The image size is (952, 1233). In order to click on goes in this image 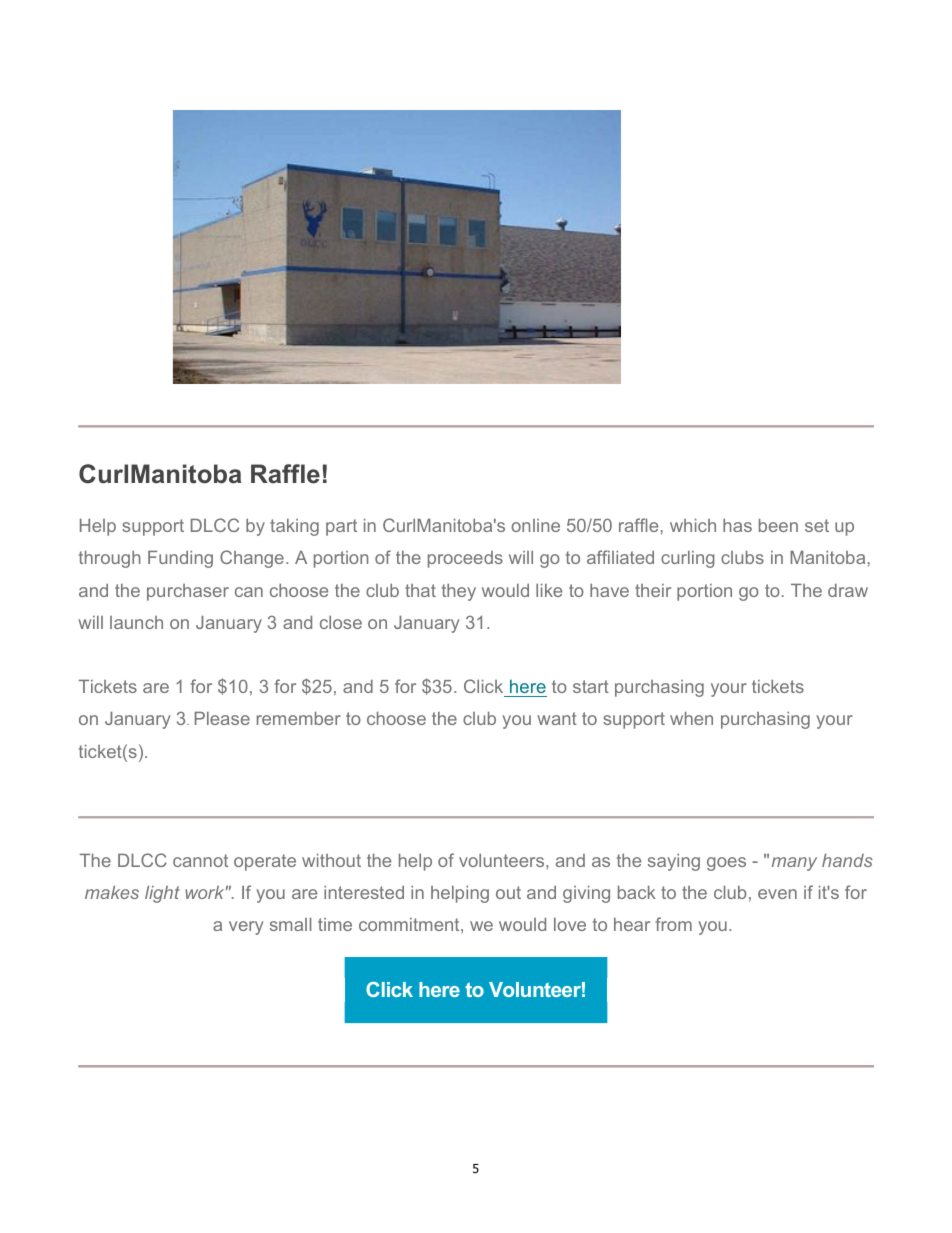, I will do `click(726, 864)`.
